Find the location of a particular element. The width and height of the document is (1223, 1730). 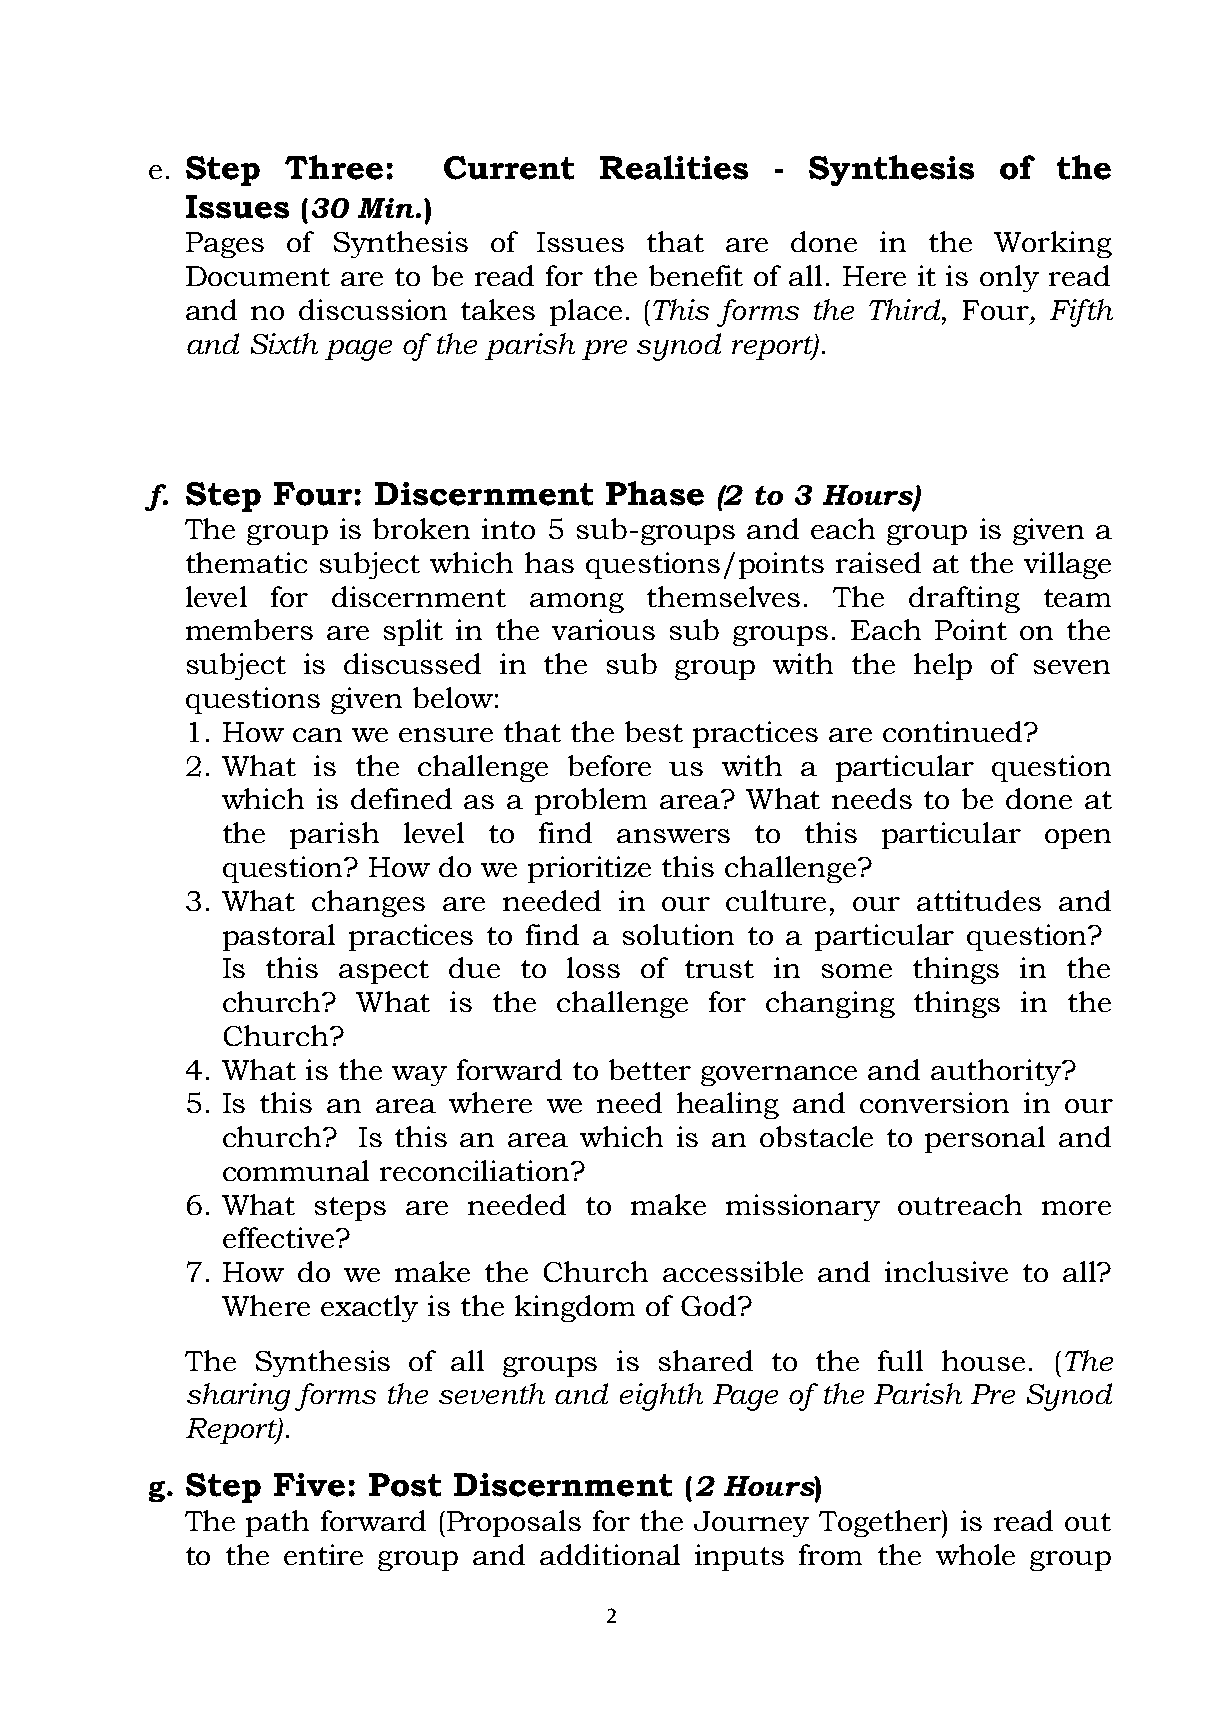

drafting is located at coordinates (964, 599).
